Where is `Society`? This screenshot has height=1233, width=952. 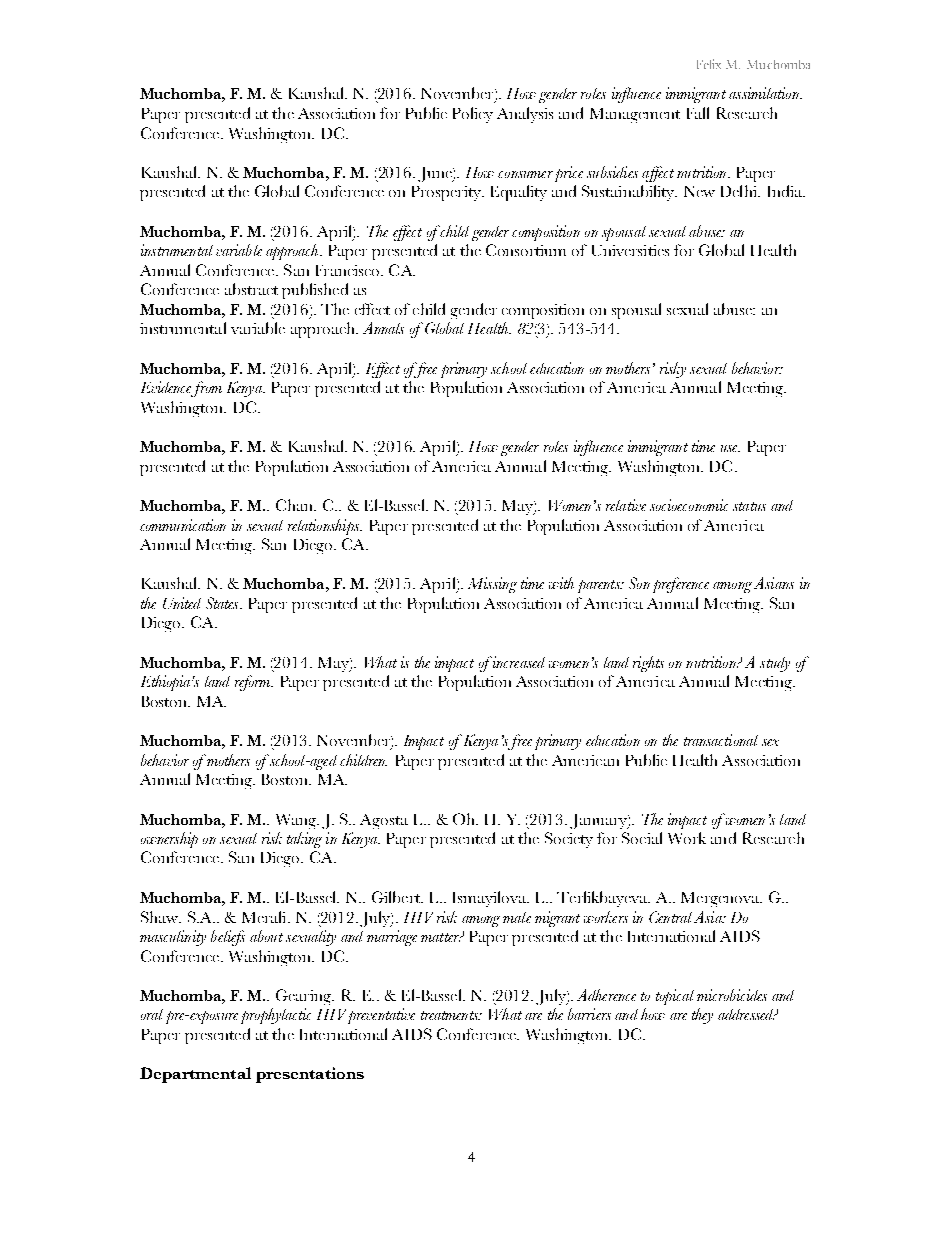 Society is located at coordinates (569, 840).
